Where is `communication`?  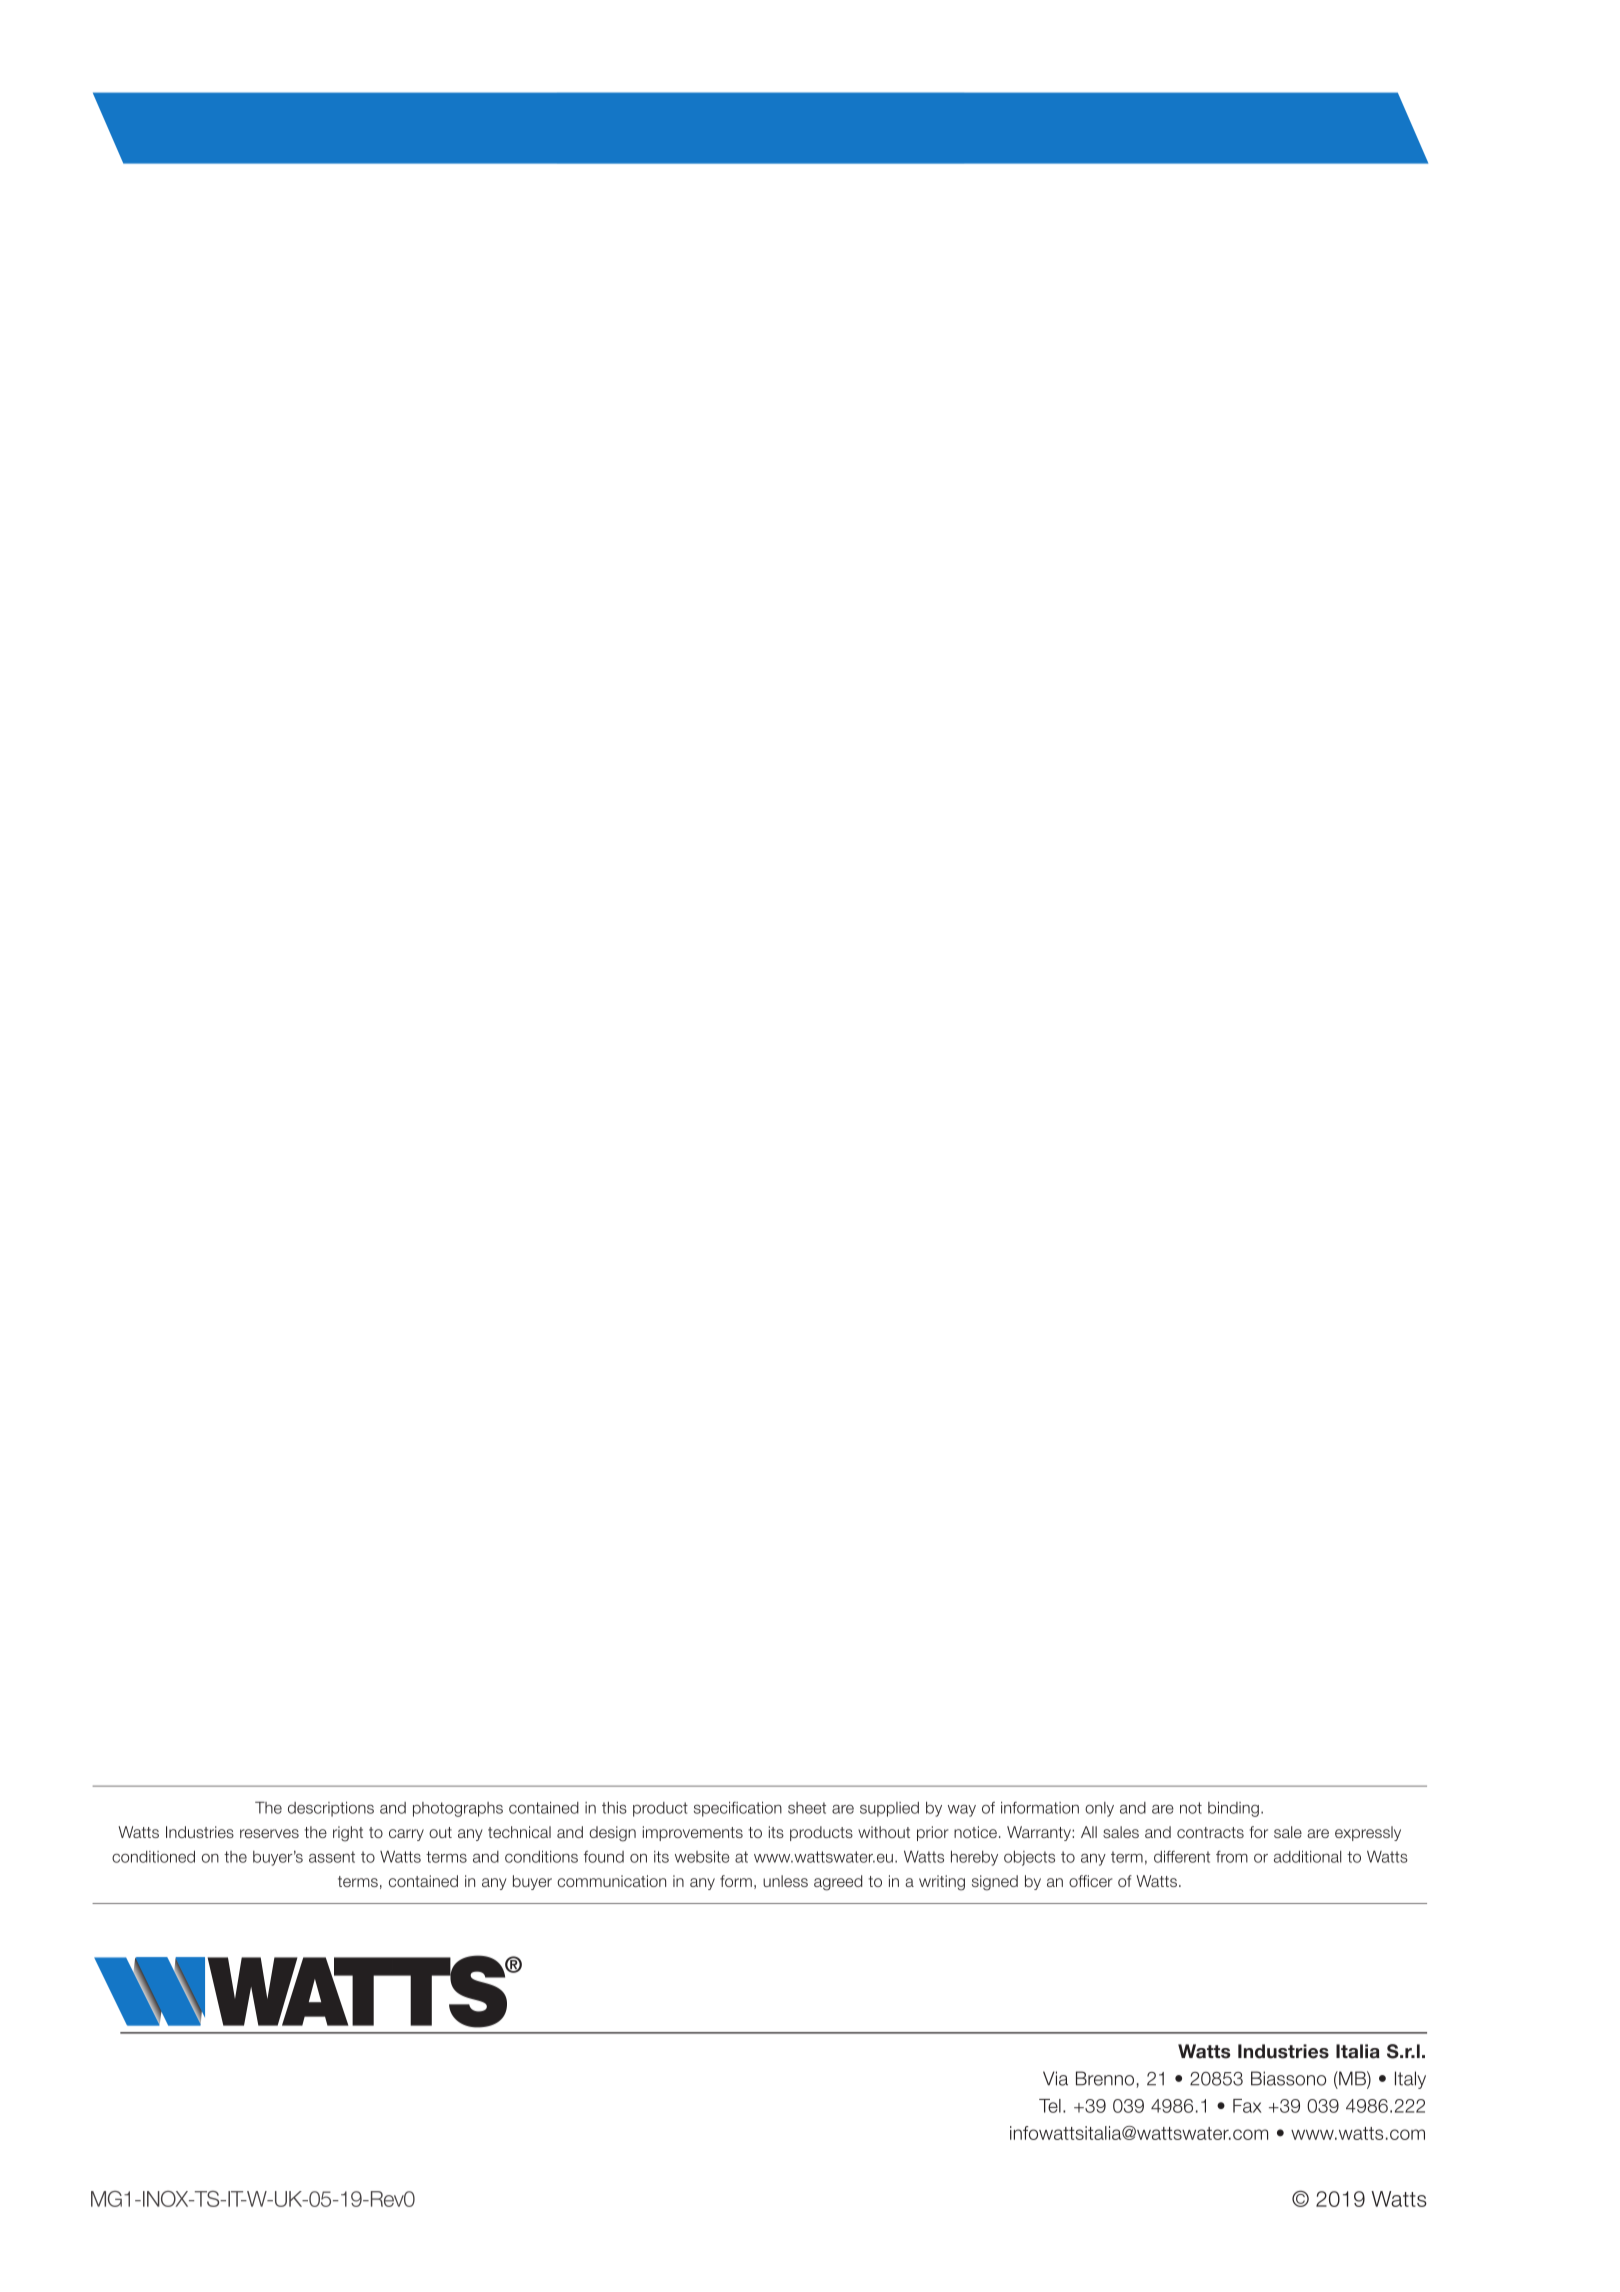 communication is located at coordinates (611, 1881).
